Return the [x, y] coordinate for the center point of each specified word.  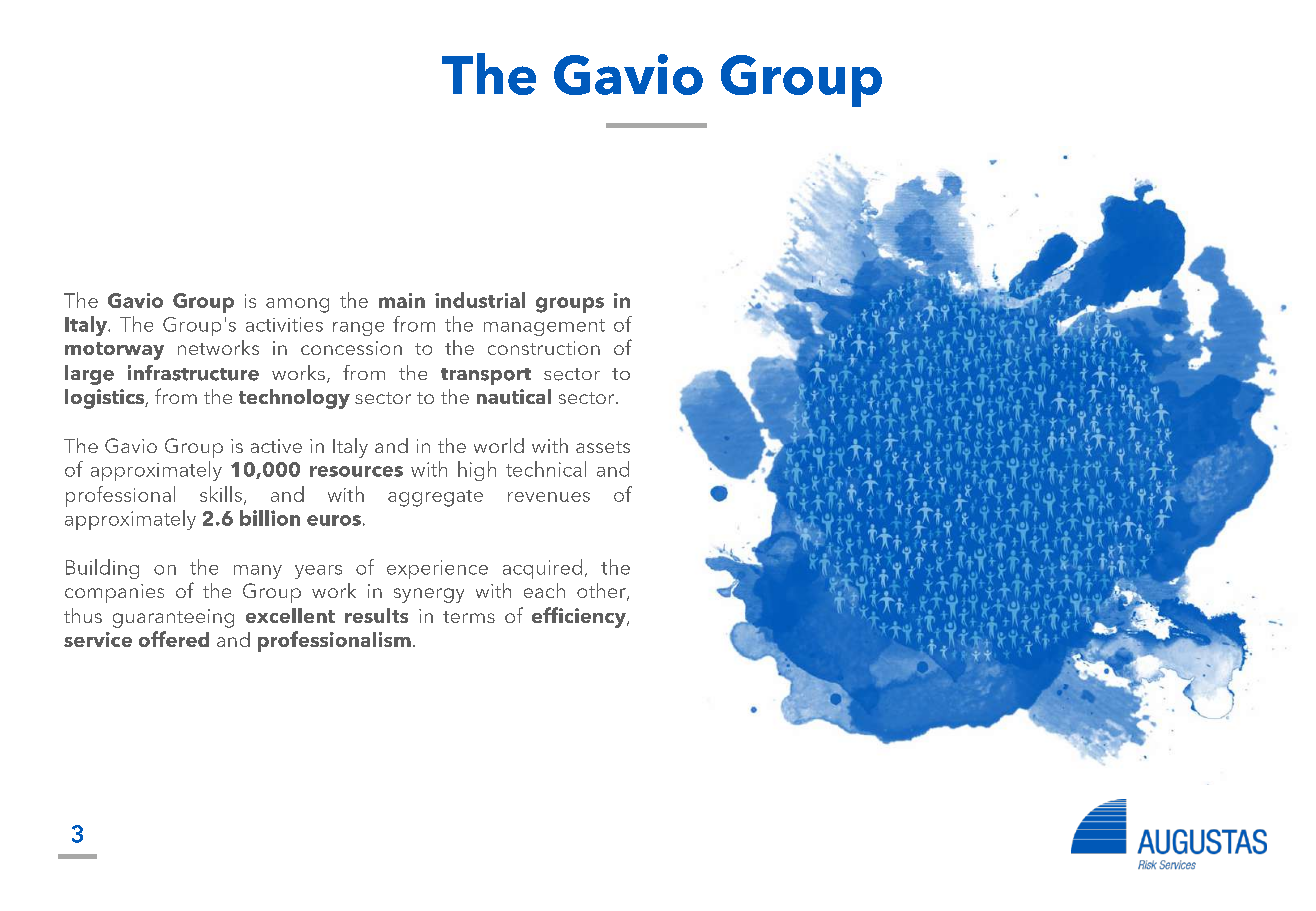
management [544, 327]
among [297, 305]
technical [546, 469]
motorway [114, 351]
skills [221, 494]
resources [356, 471]
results [376, 615]
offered [174, 639]
